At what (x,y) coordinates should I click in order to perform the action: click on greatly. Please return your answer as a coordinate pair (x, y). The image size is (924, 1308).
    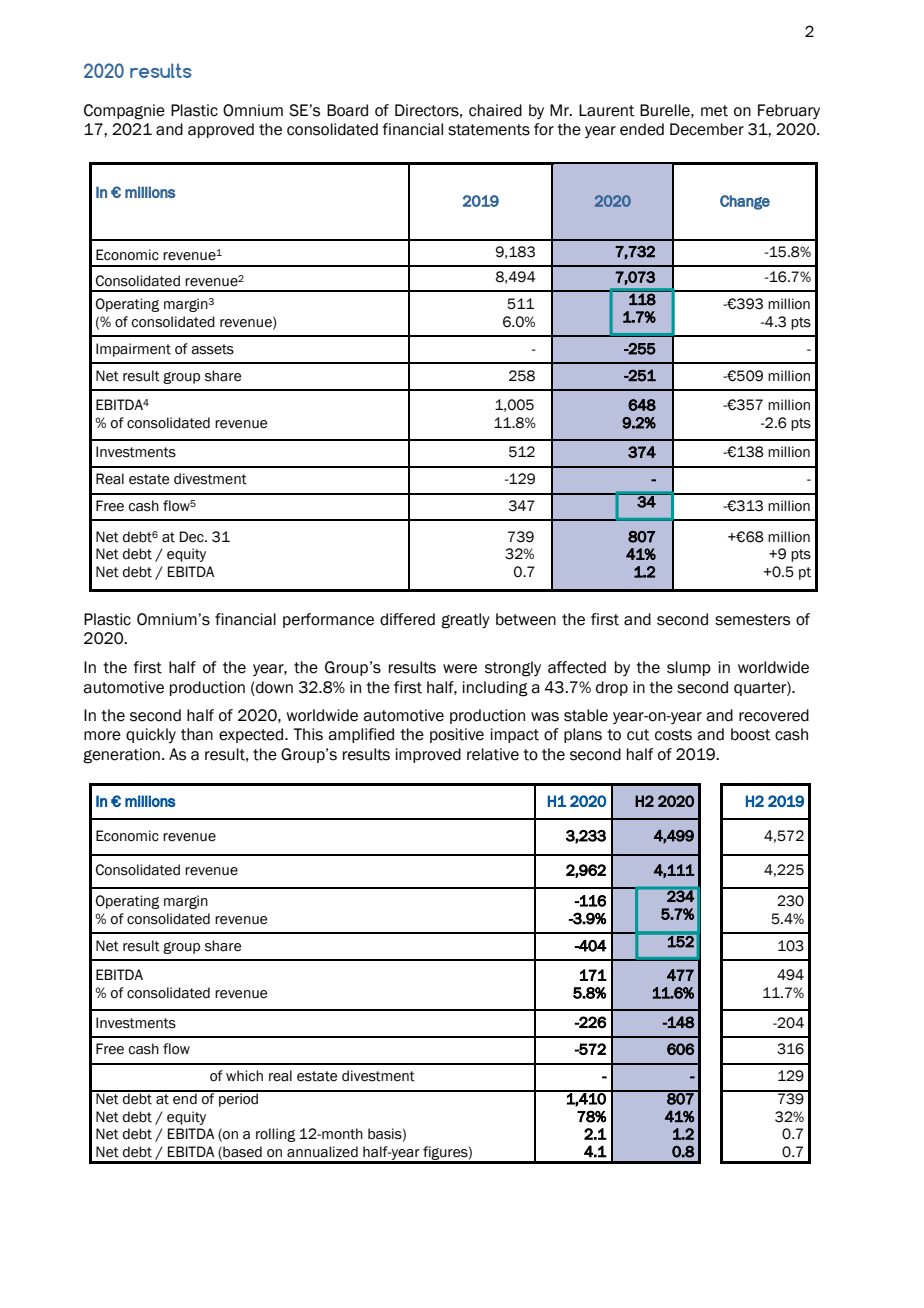
    Looking at the image, I should click on (465, 621).
